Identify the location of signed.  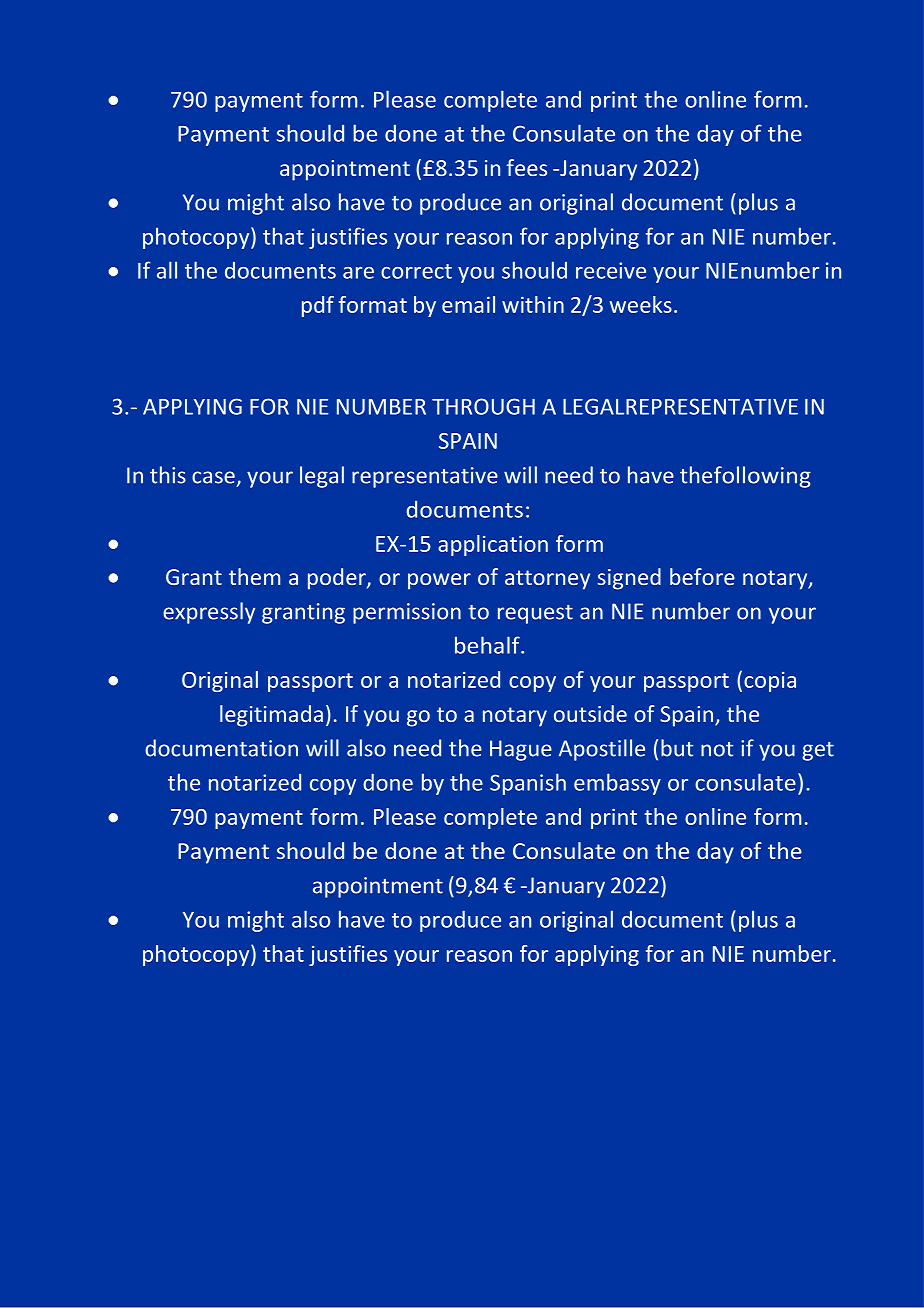
(629, 579).
